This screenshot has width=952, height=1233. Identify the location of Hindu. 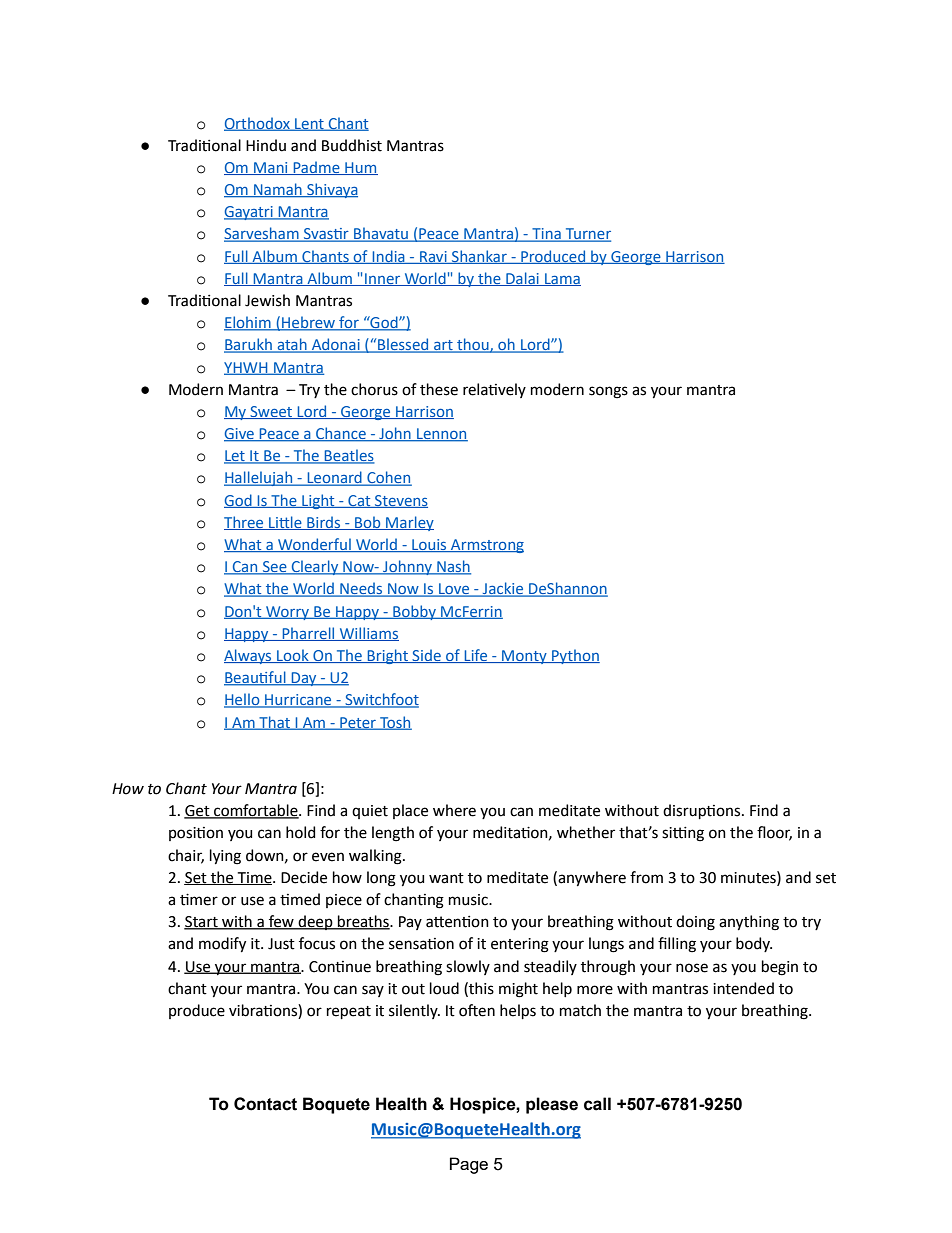
(266, 145).
